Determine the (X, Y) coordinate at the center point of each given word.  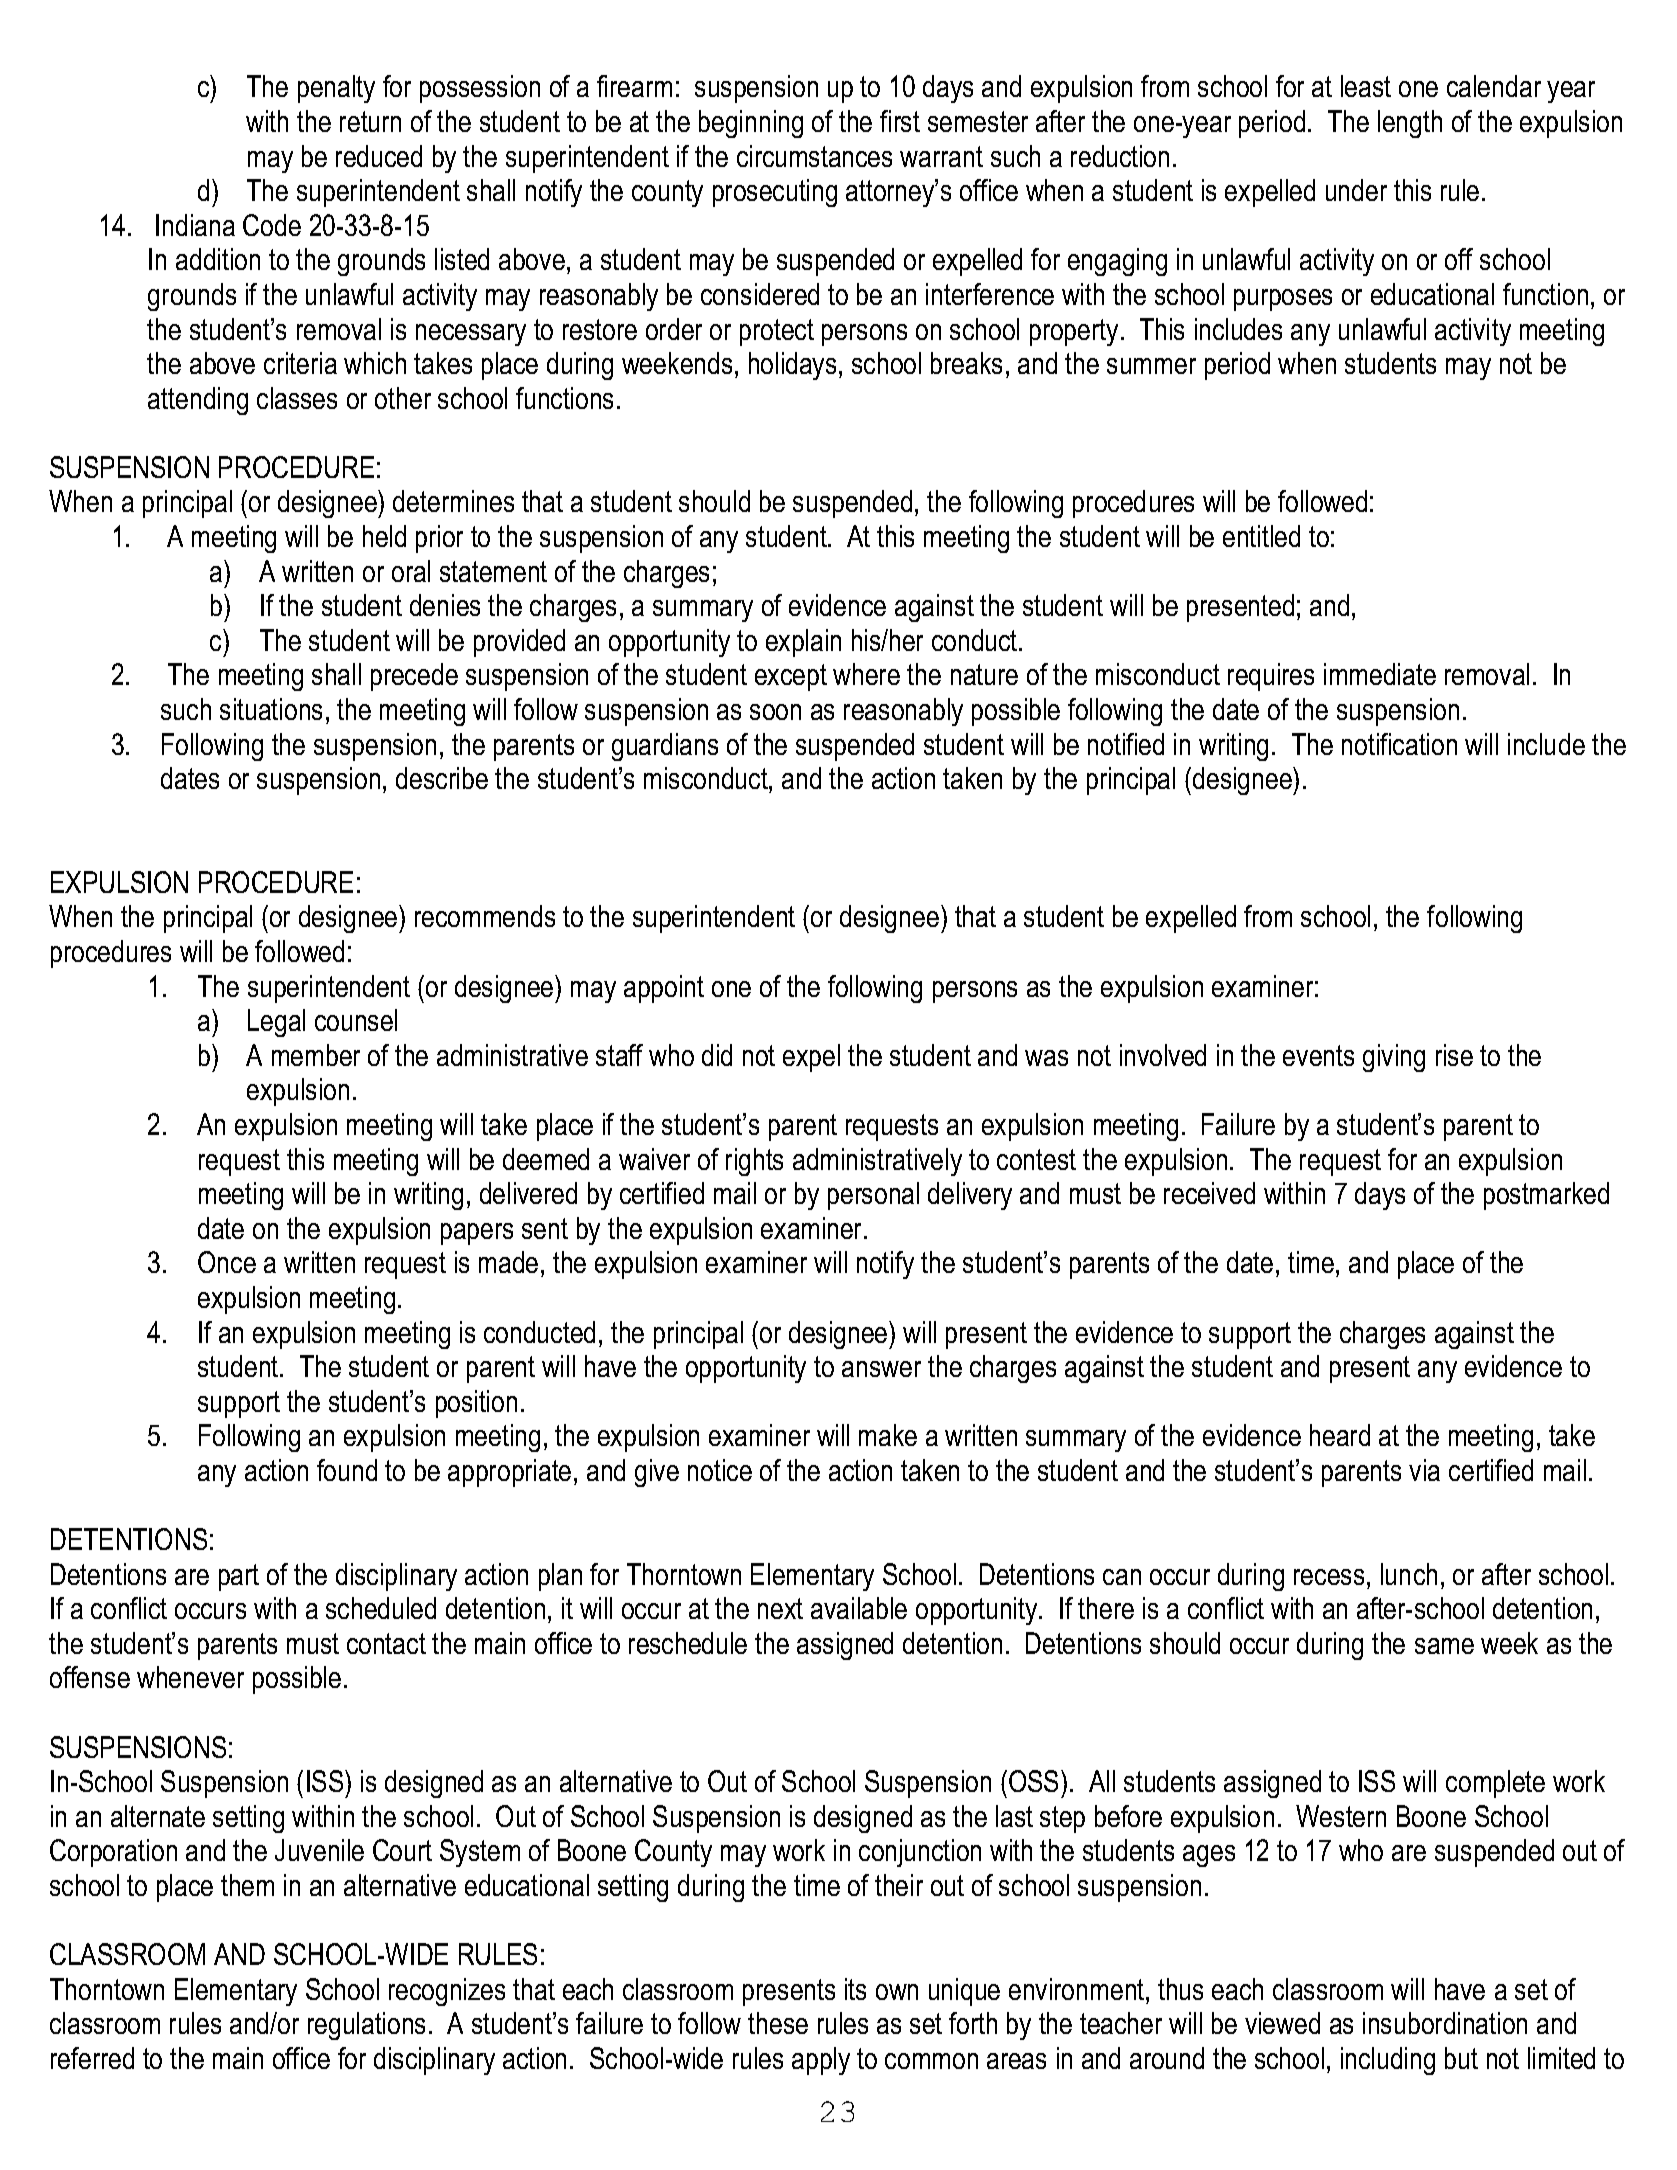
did (717, 1055)
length (1410, 124)
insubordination (1445, 2023)
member (316, 1055)
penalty (336, 89)
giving (1394, 1058)
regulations (366, 2026)
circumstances (814, 156)
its (855, 1989)
